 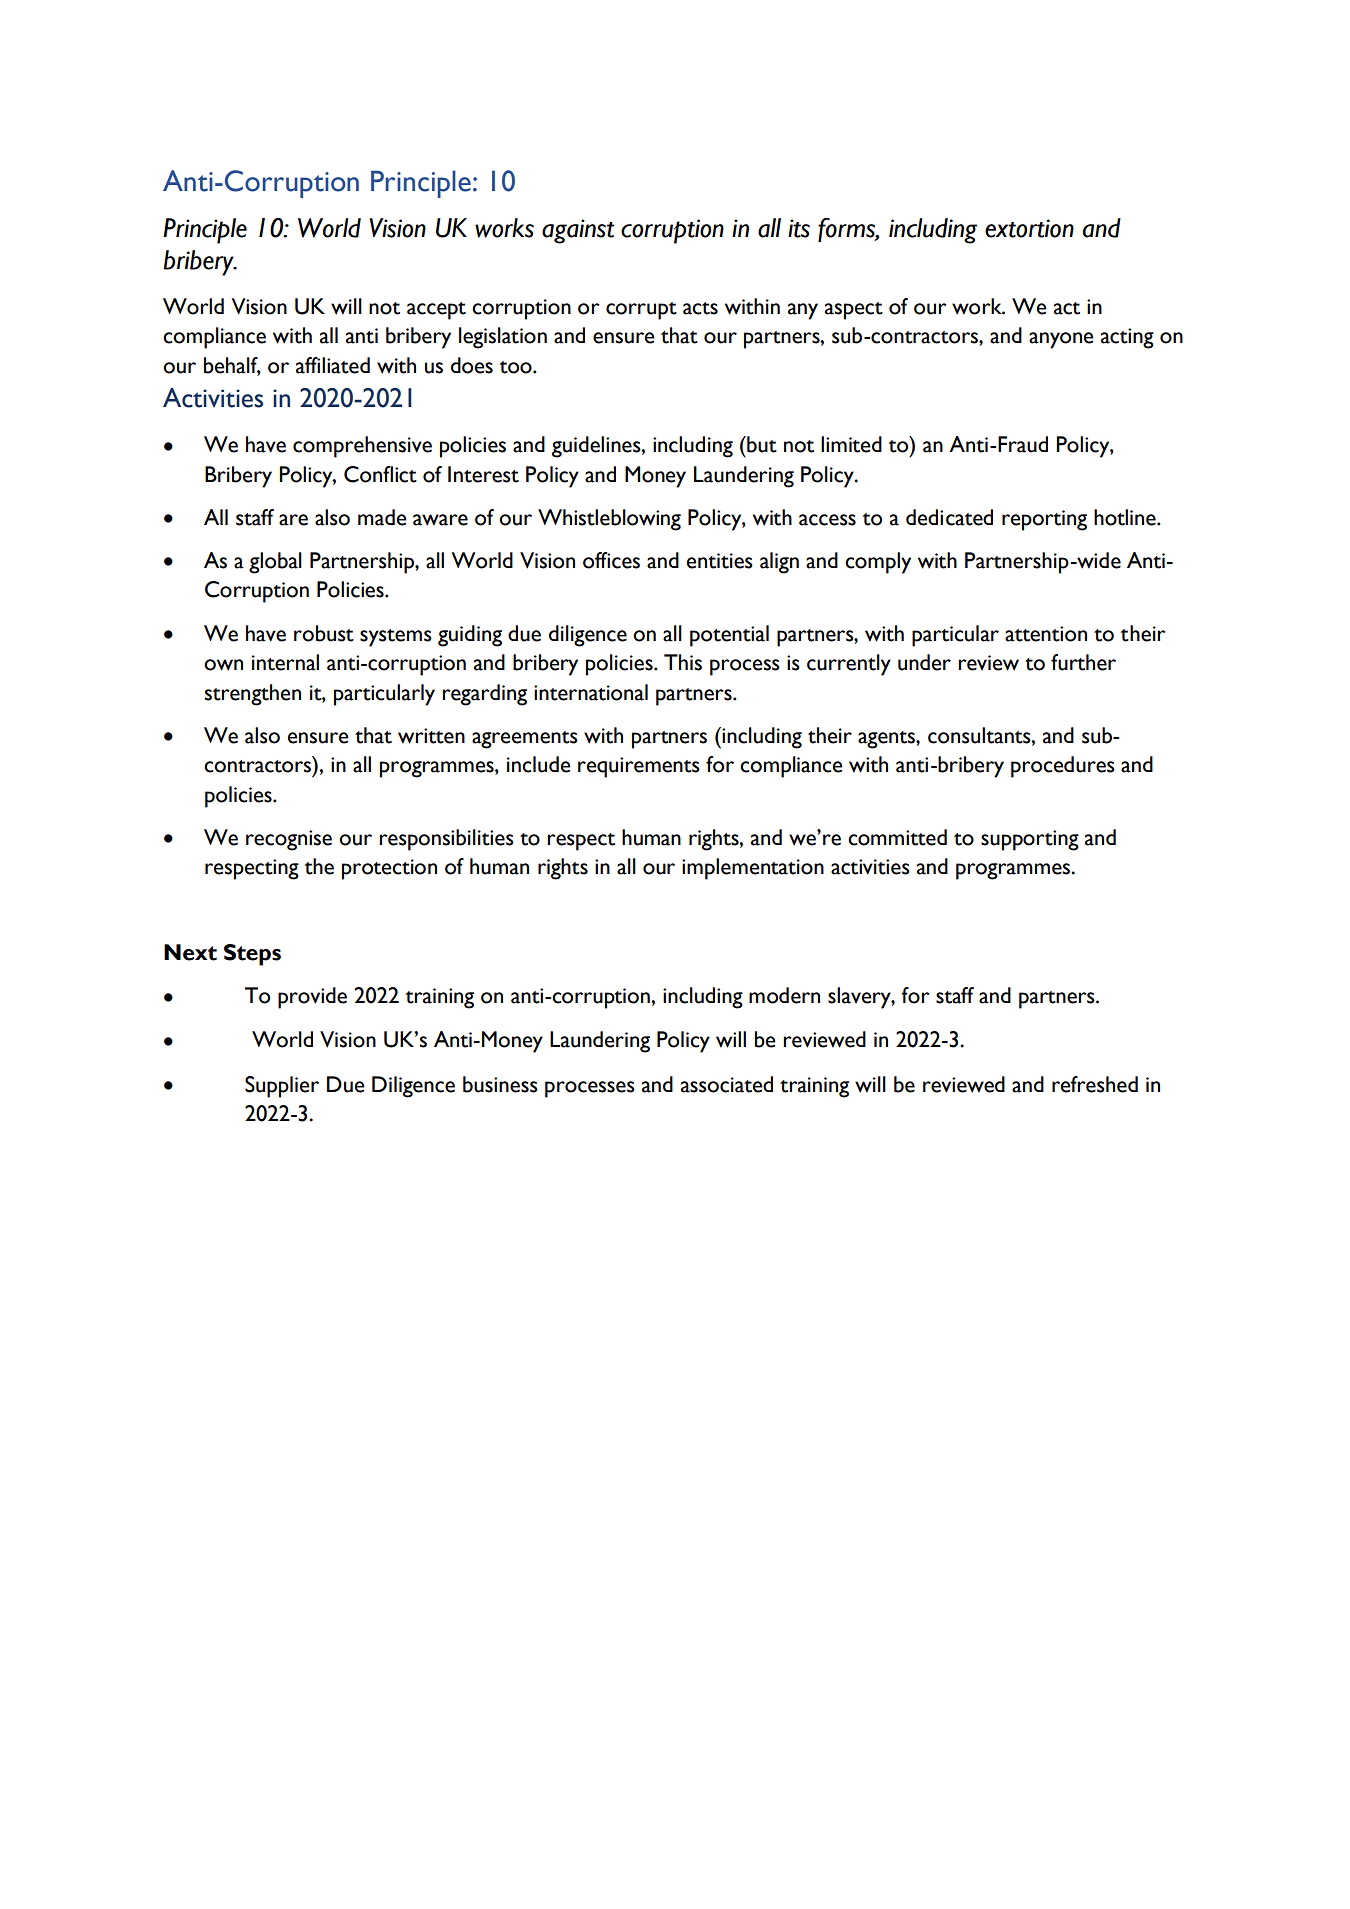 What do you see at coordinates (282, 1087) in the screenshot?
I see `Supplier` at bounding box center [282, 1087].
